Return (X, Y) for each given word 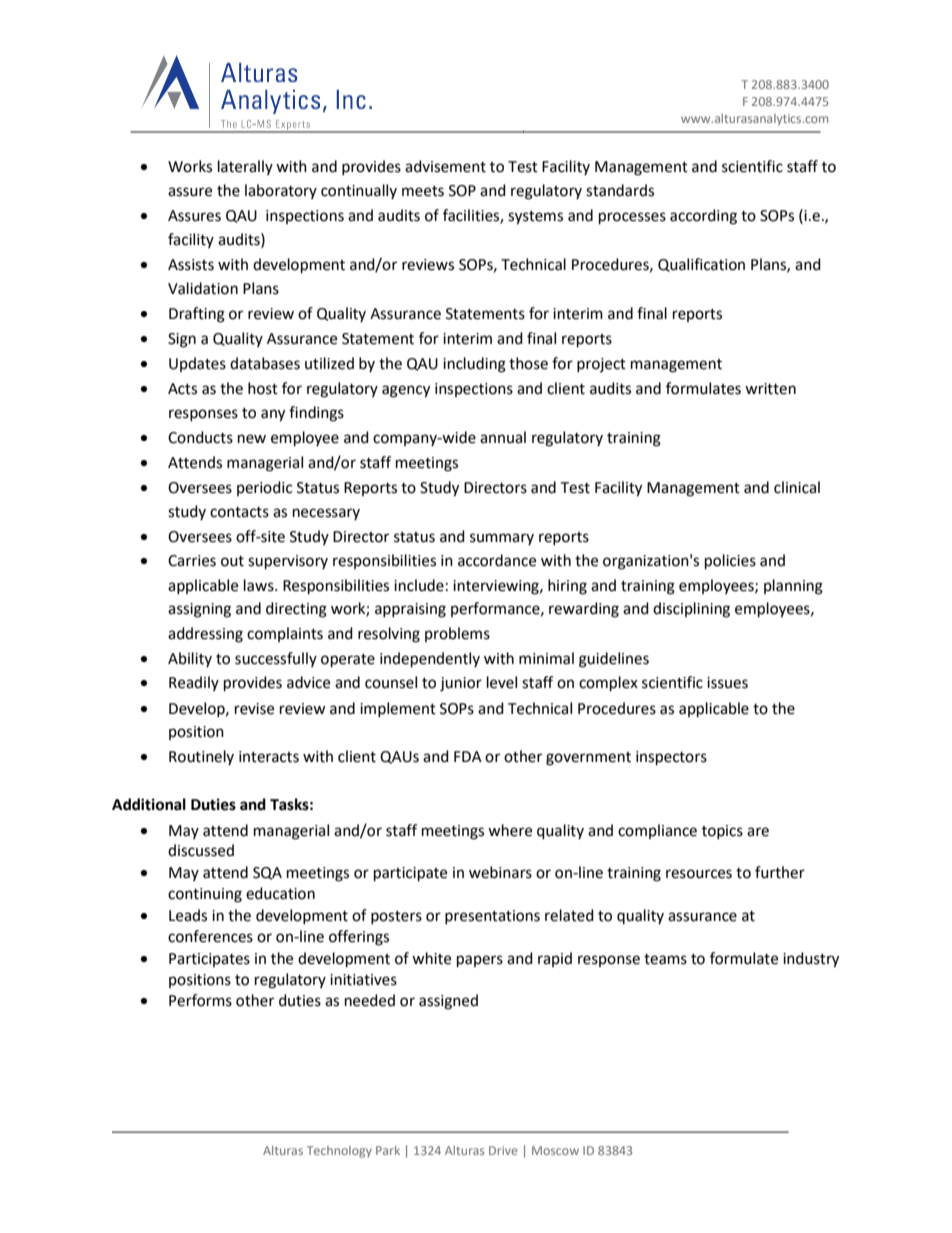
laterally (245, 167)
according (703, 217)
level (502, 682)
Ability (190, 659)
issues (727, 683)
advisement (445, 166)
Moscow (555, 1150)
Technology (339, 1152)
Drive (503, 1150)
